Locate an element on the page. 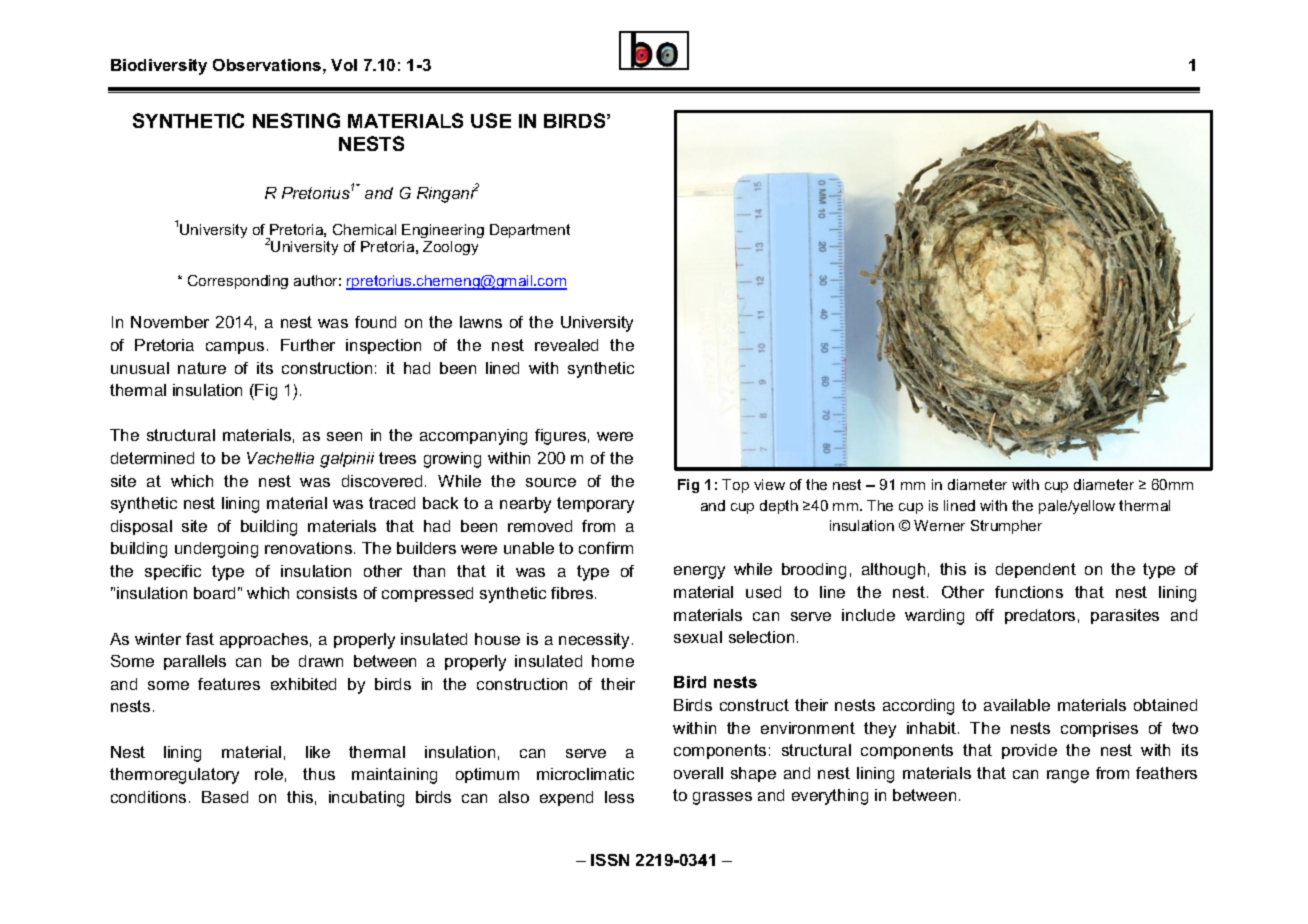 This image has height=924, width=1308. determined is located at coordinates (152, 458).
